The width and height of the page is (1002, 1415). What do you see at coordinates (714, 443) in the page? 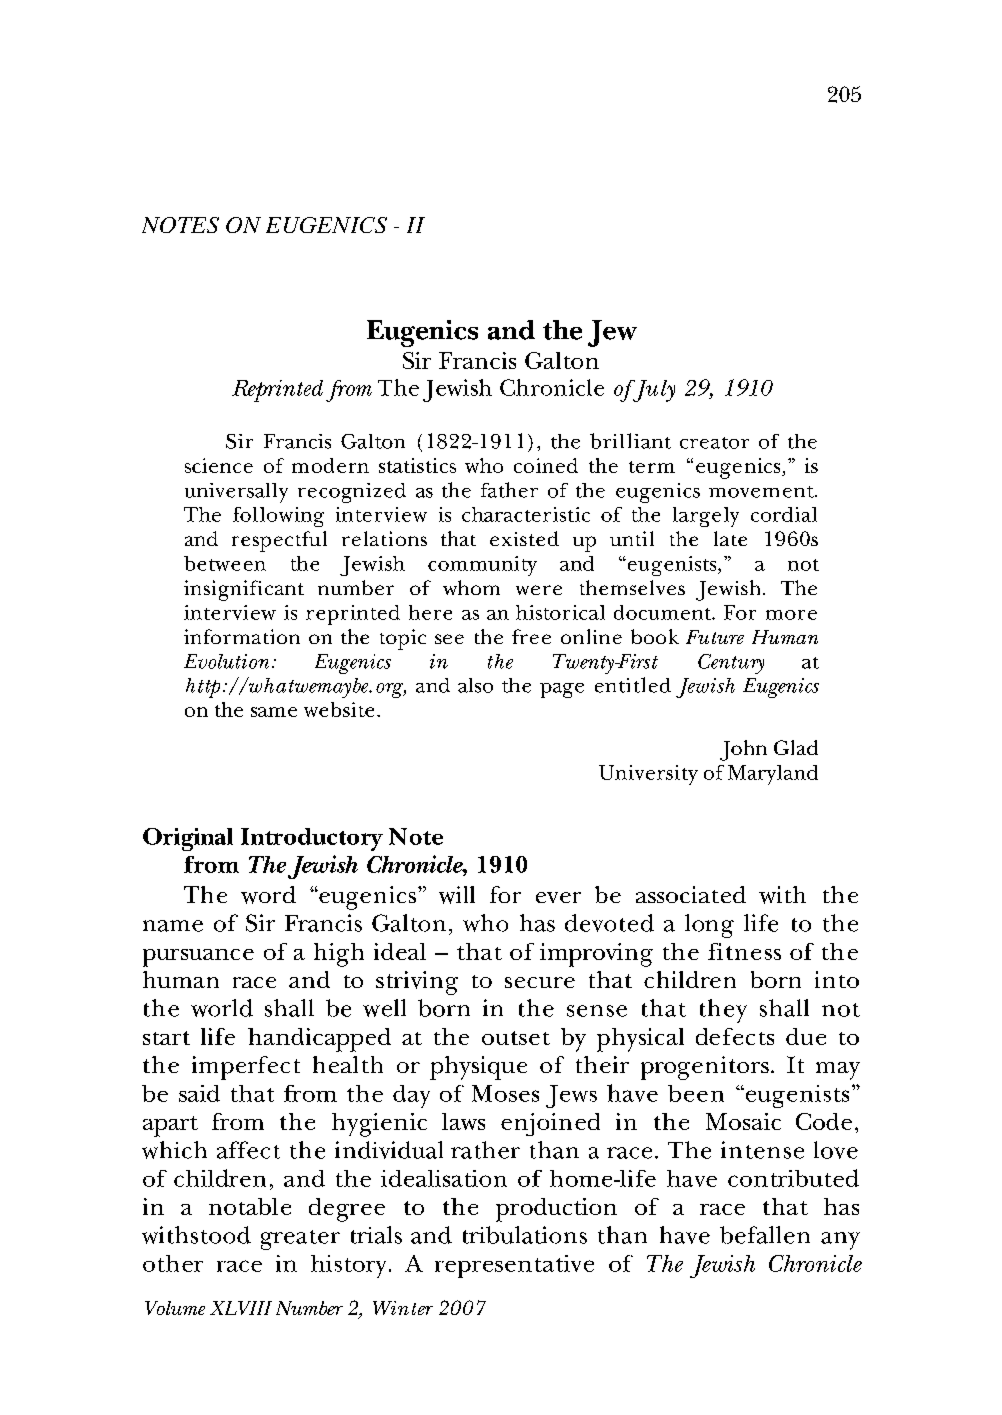
I see `creator` at bounding box center [714, 443].
